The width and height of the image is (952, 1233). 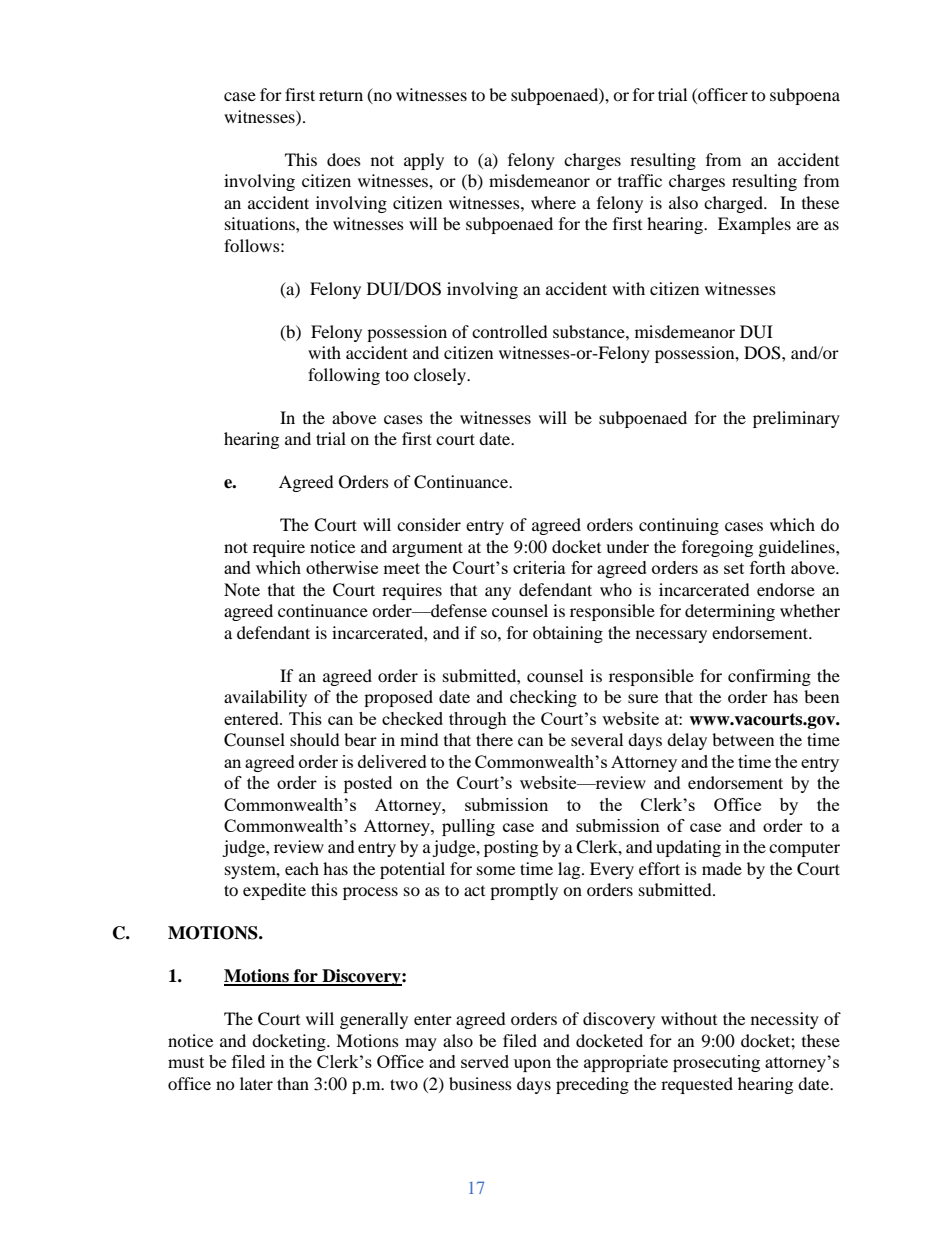 What do you see at coordinates (734, 568) in the image?
I see `set` at bounding box center [734, 568].
